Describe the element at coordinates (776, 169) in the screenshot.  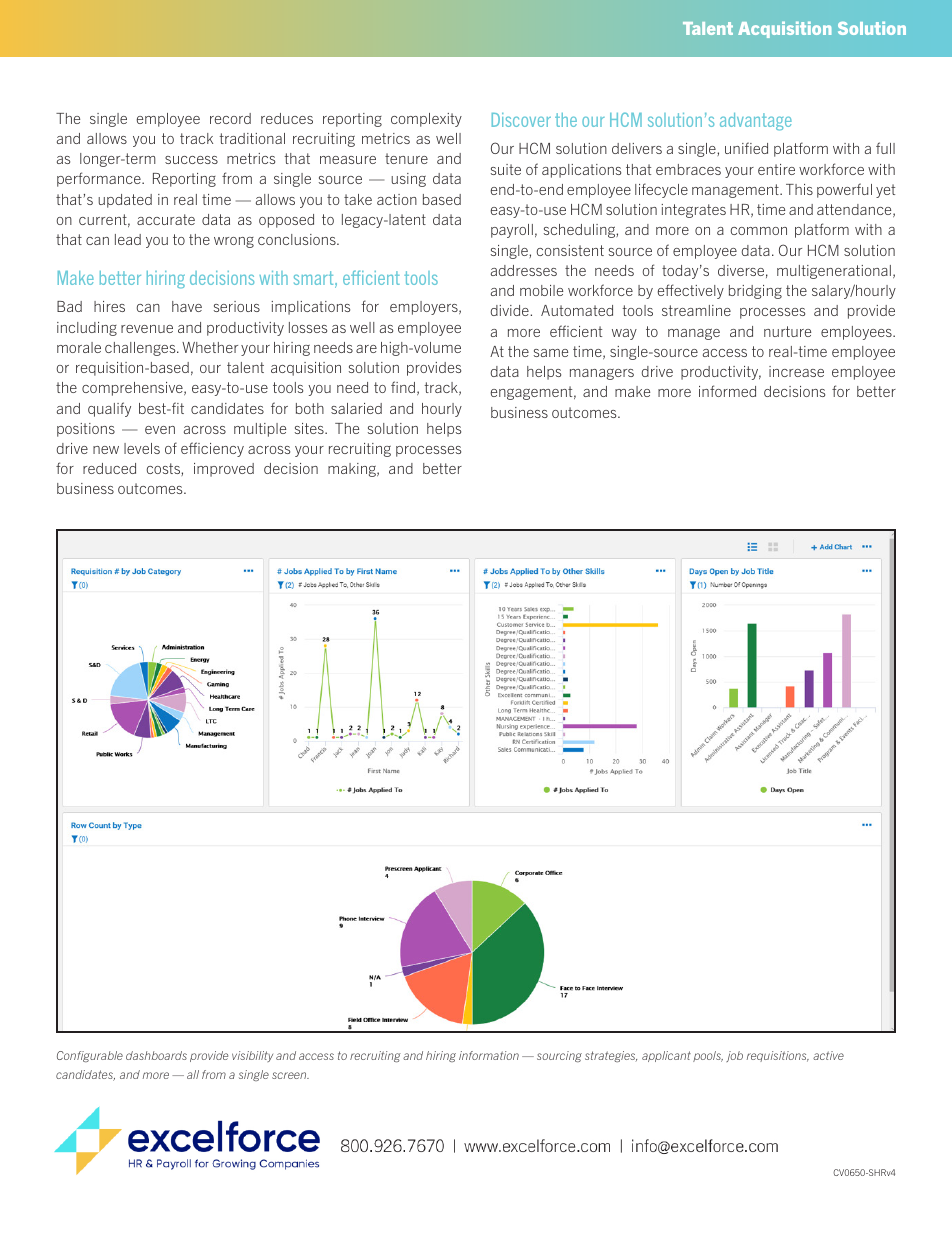
I see `entire` at that location.
